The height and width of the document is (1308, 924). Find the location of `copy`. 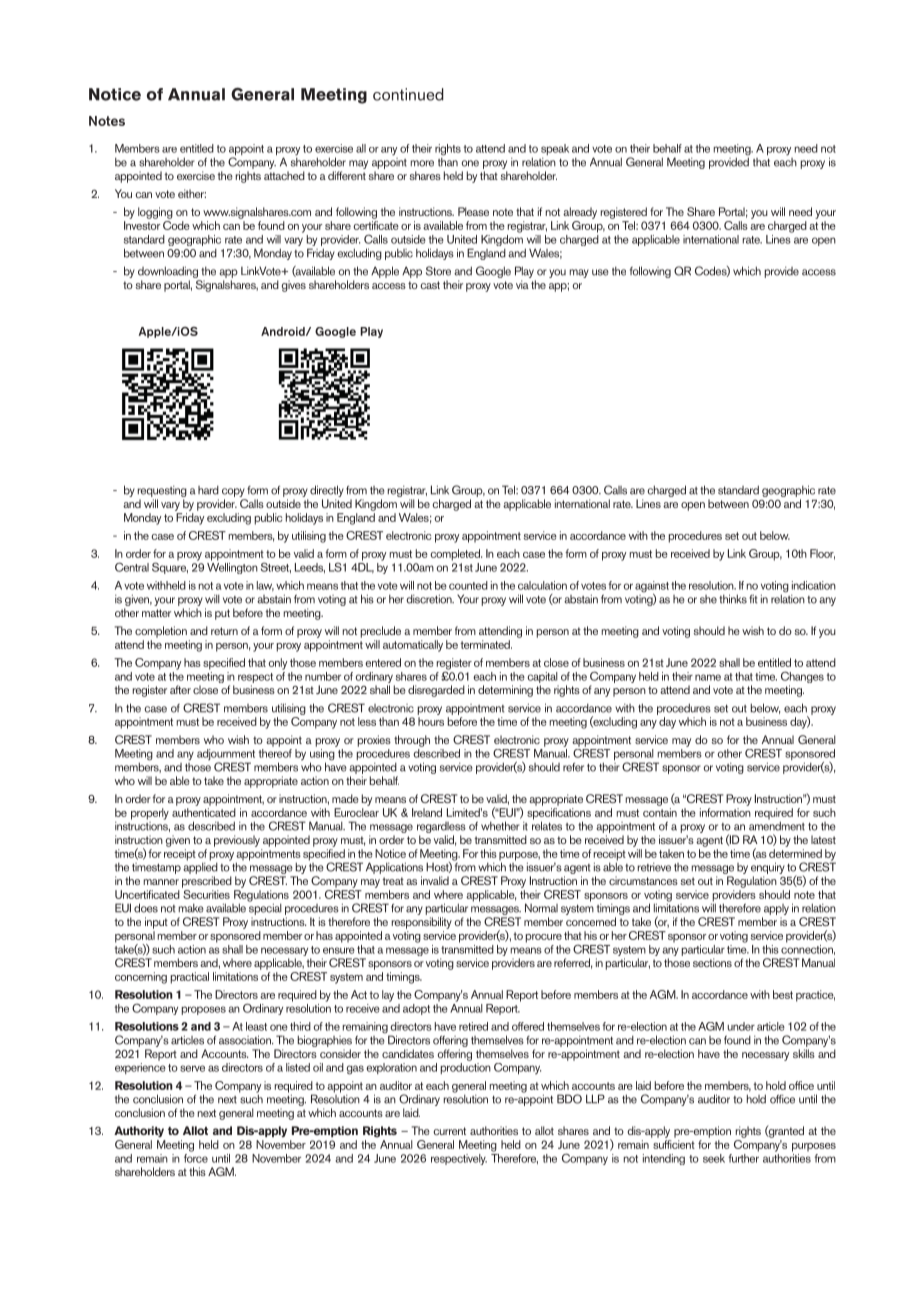

copy is located at coordinates (234, 494).
